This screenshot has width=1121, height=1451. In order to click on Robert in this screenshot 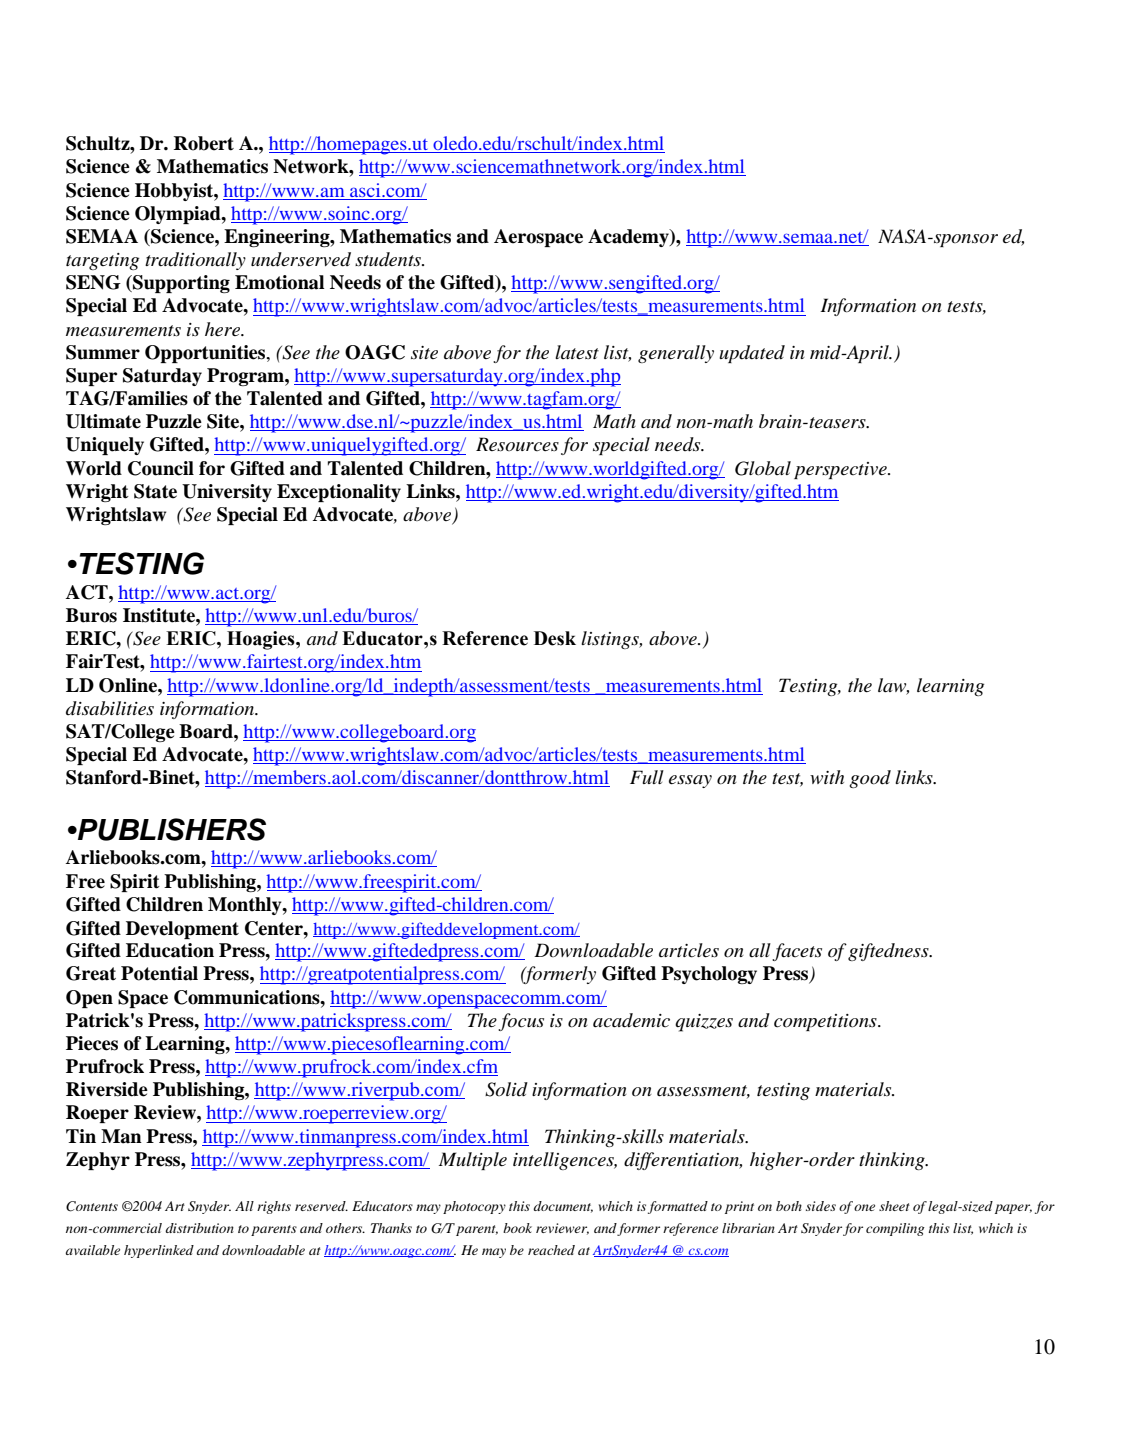, I will do `click(204, 143)`.
